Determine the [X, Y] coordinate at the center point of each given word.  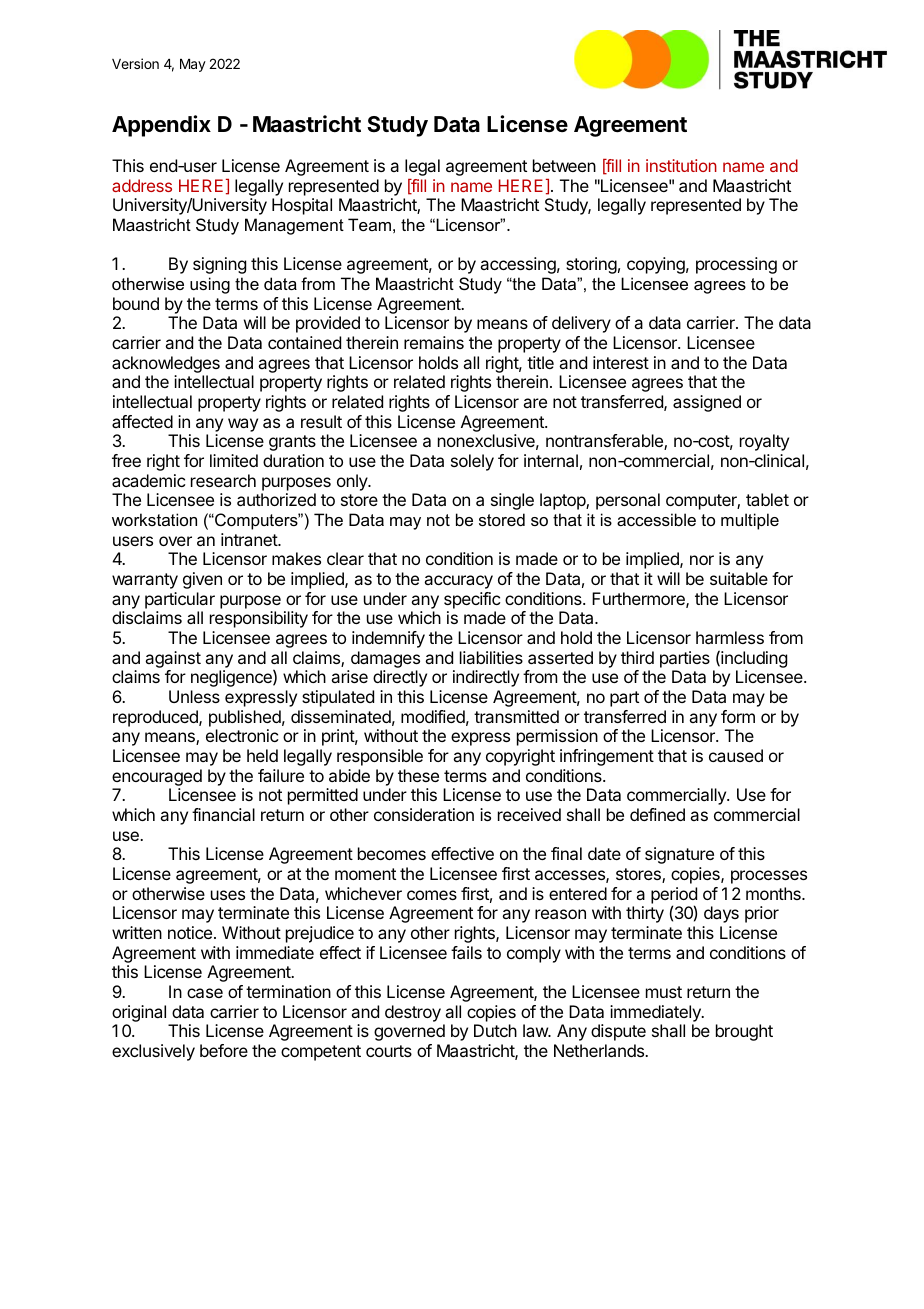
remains [434, 342]
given [202, 580]
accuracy [458, 582]
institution [681, 165]
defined [657, 814]
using [210, 285]
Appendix [161, 126]
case [205, 993]
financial [223, 814]
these [418, 775]
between [564, 165]
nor [702, 560]
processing [736, 265]
